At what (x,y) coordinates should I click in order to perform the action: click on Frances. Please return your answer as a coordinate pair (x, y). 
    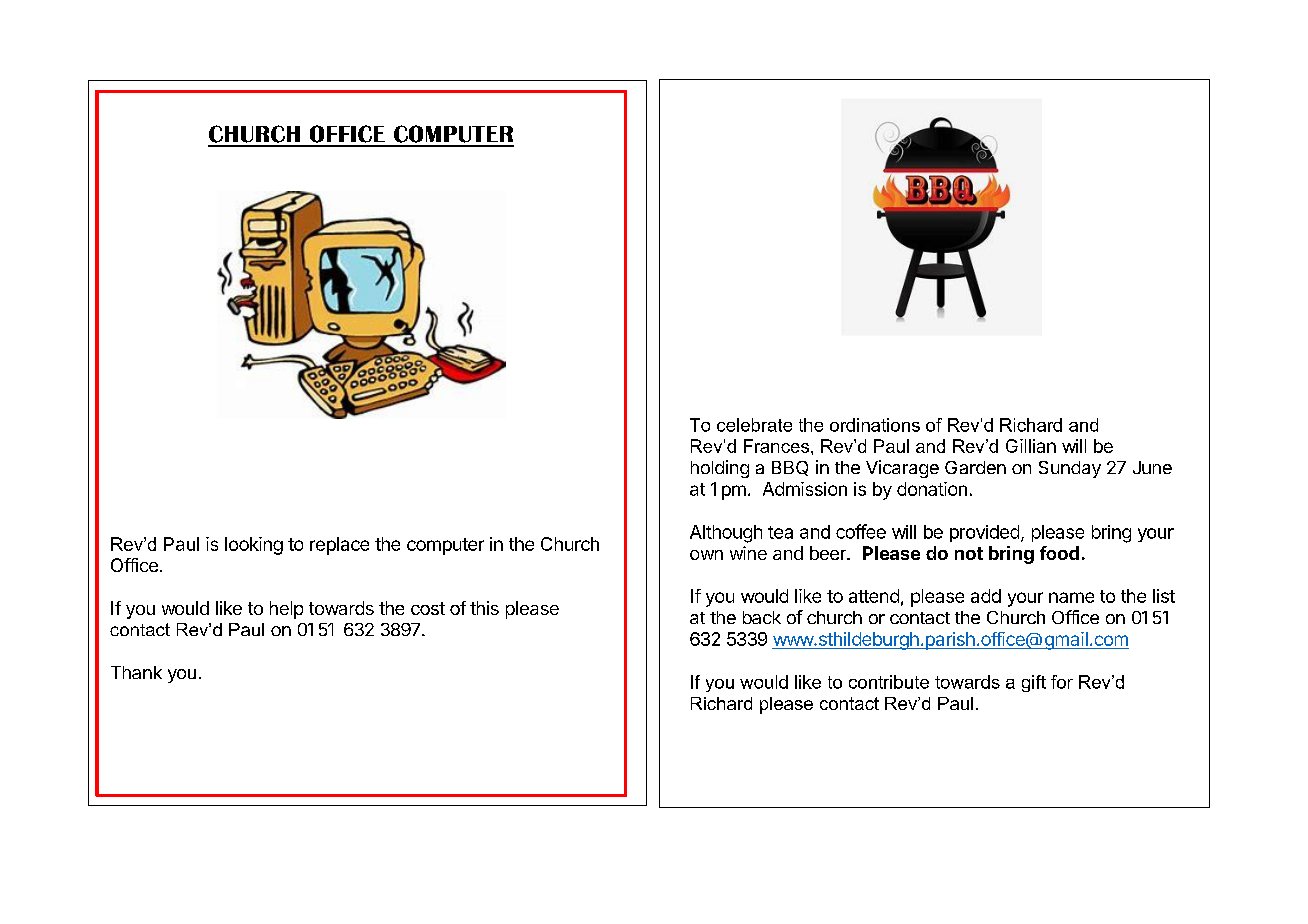
    Looking at the image, I should click on (776, 446).
